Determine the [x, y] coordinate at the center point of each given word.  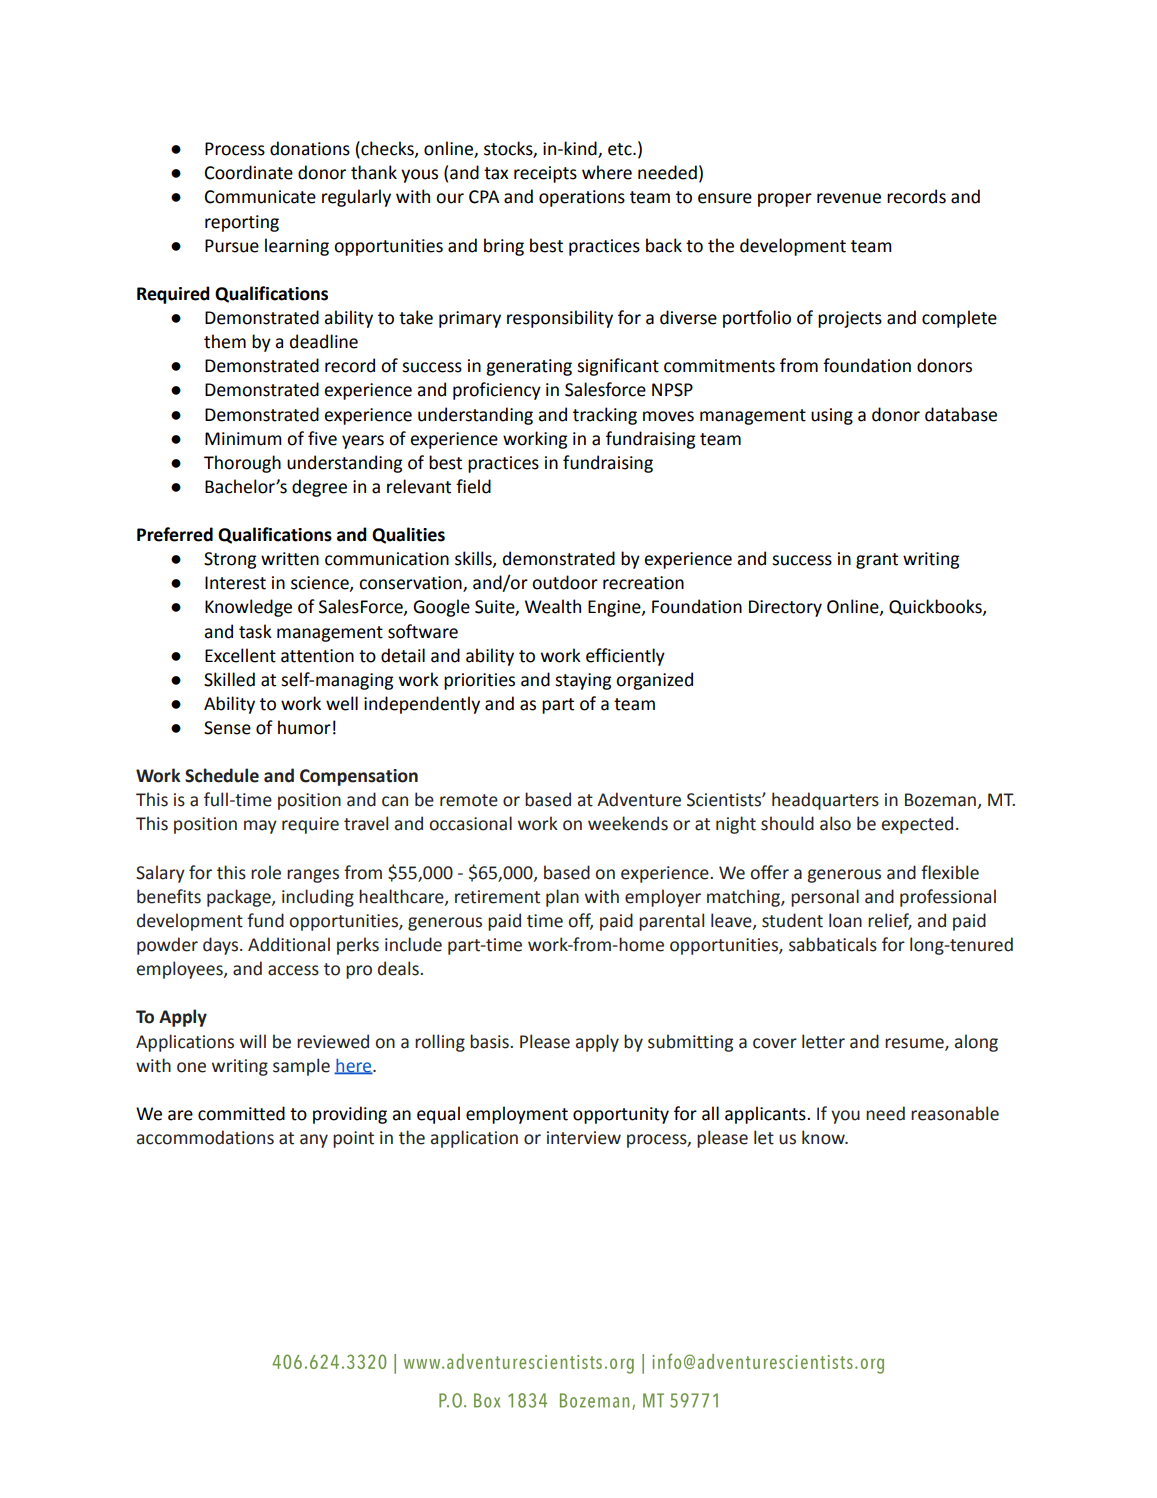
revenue [849, 198]
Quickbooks [936, 607]
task [255, 631]
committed [241, 1113]
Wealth [553, 606]
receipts [545, 174]
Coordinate [249, 172]
